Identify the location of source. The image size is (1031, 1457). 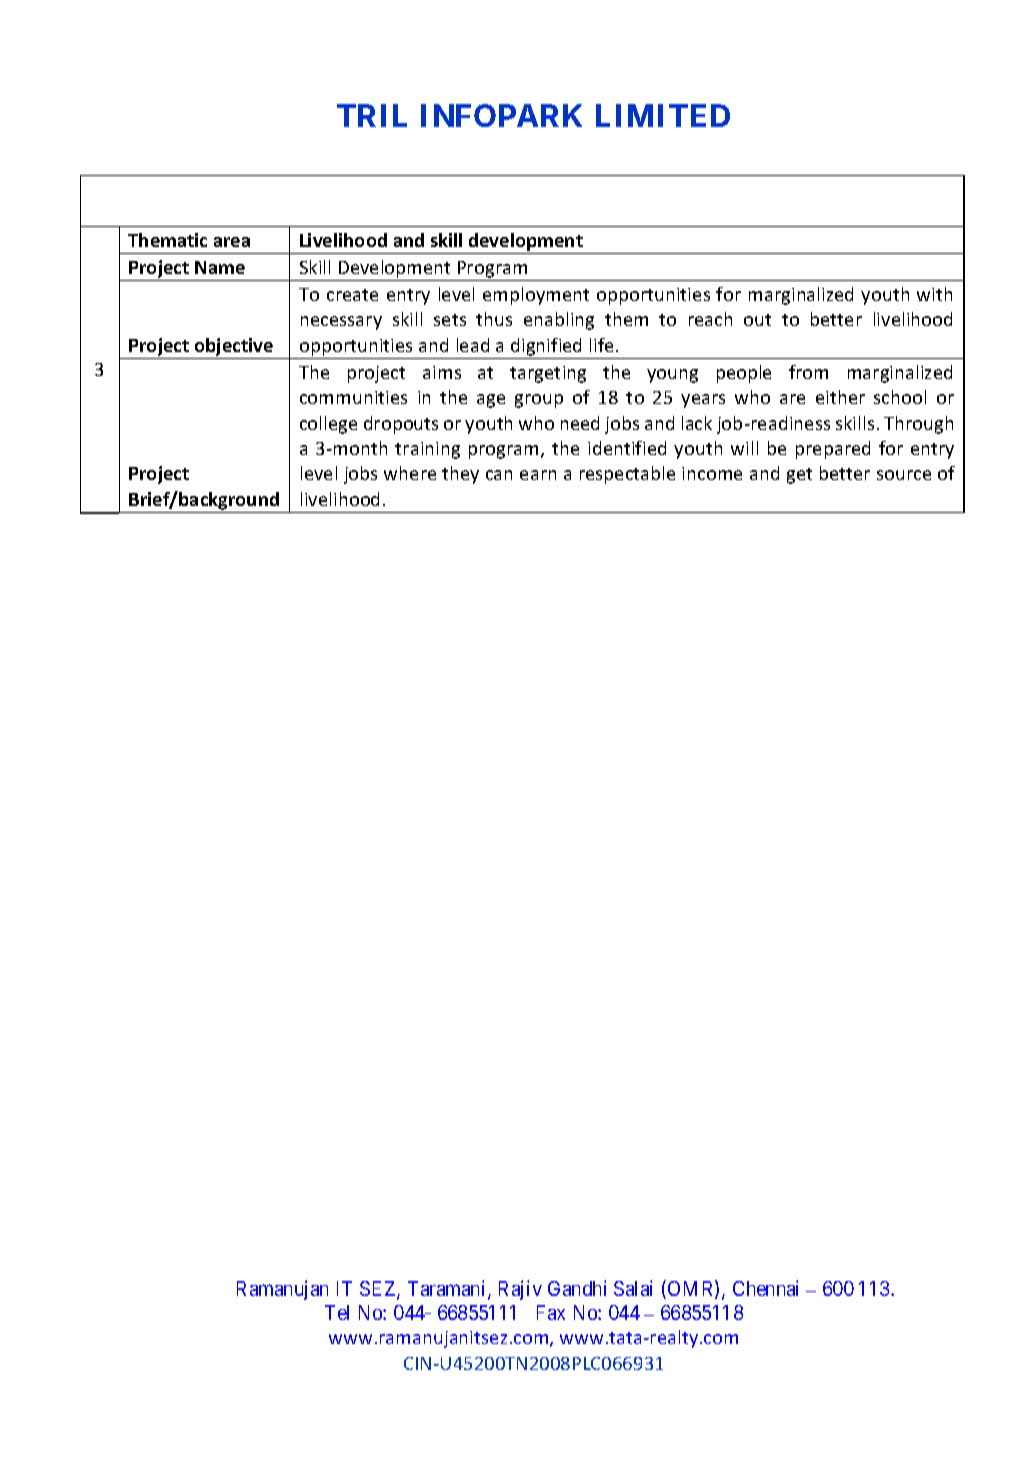
(904, 475).
